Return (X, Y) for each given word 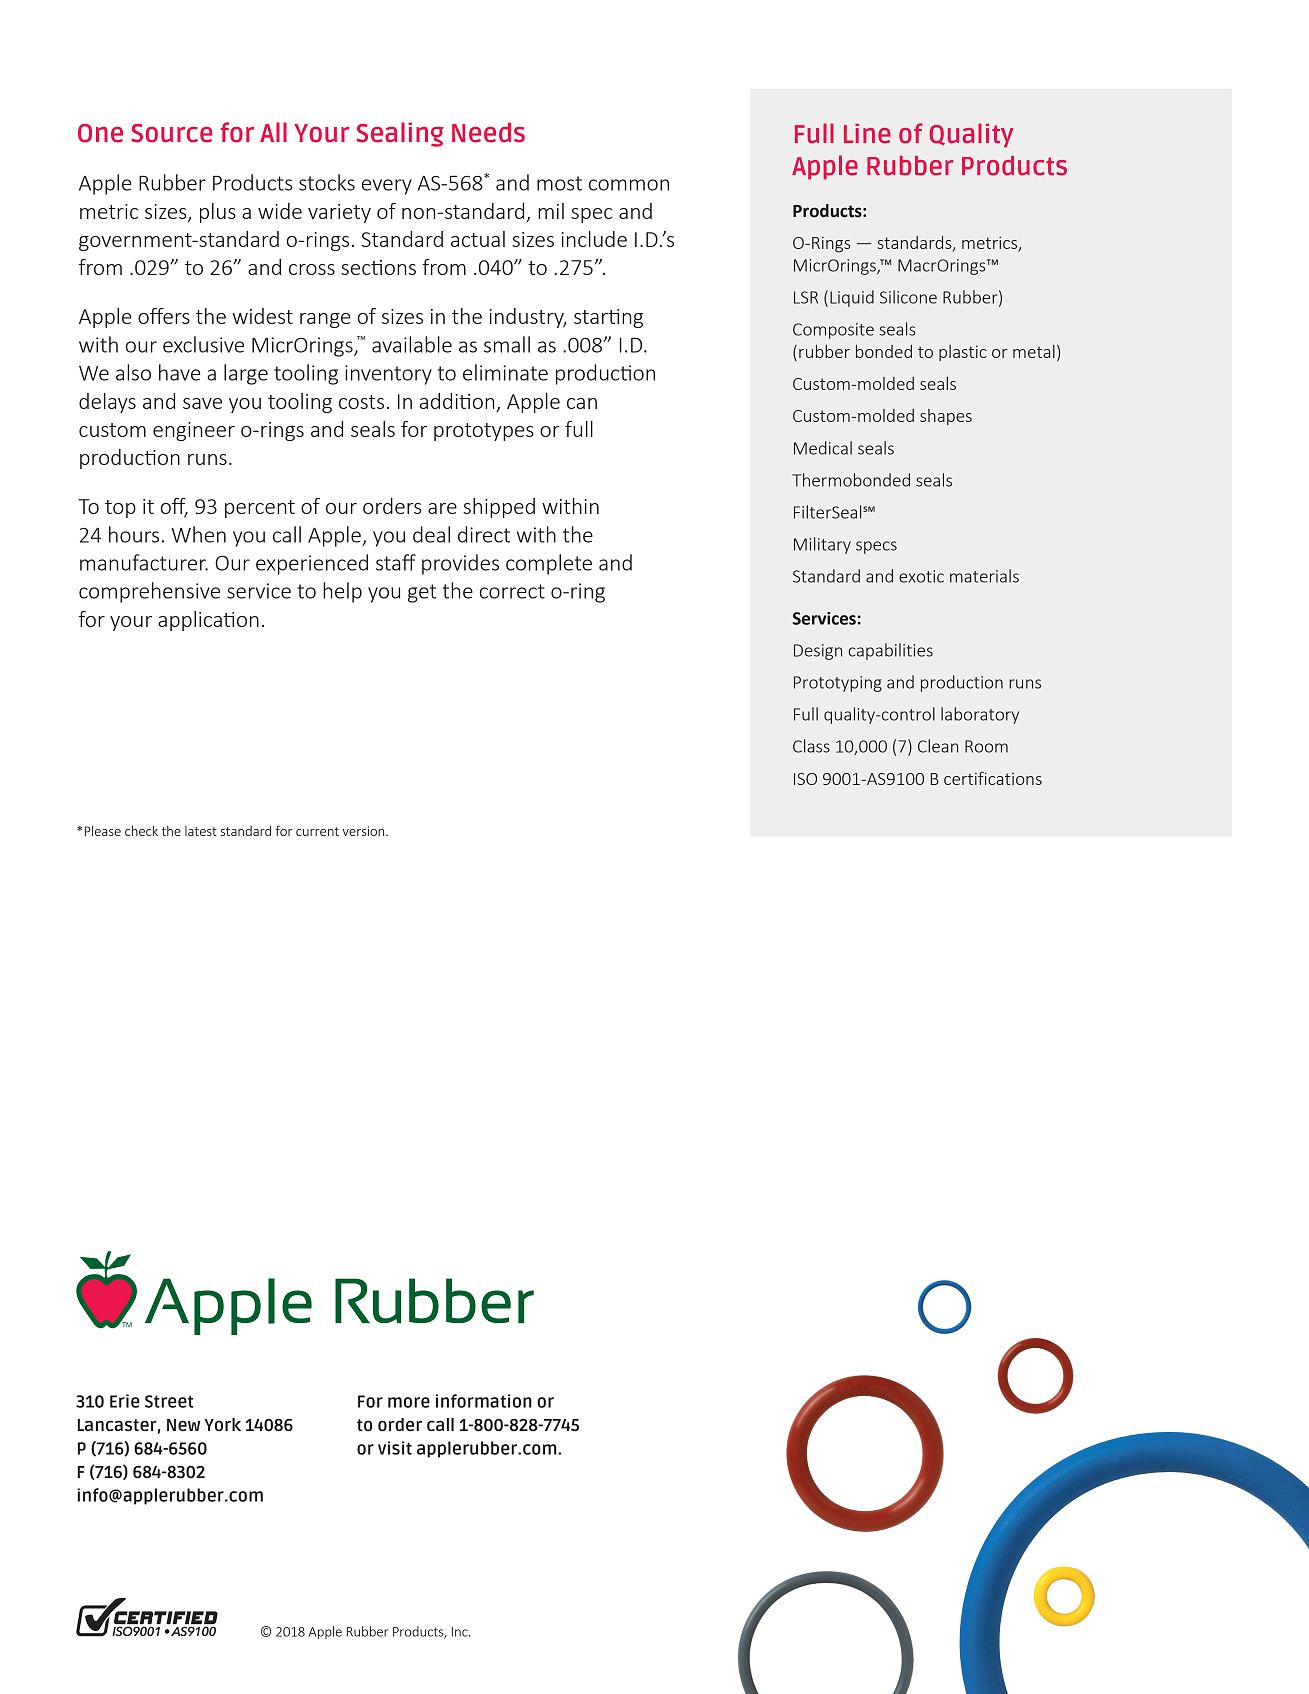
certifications (993, 778)
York (222, 1424)
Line (867, 134)
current (317, 831)
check (141, 831)
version (364, 831)
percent (260, 509)
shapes (946, 417)
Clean (938, 746)
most (559, 183)
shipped (499, 508)
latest (201, 831)
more (409, 1402)
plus (218, 213)
